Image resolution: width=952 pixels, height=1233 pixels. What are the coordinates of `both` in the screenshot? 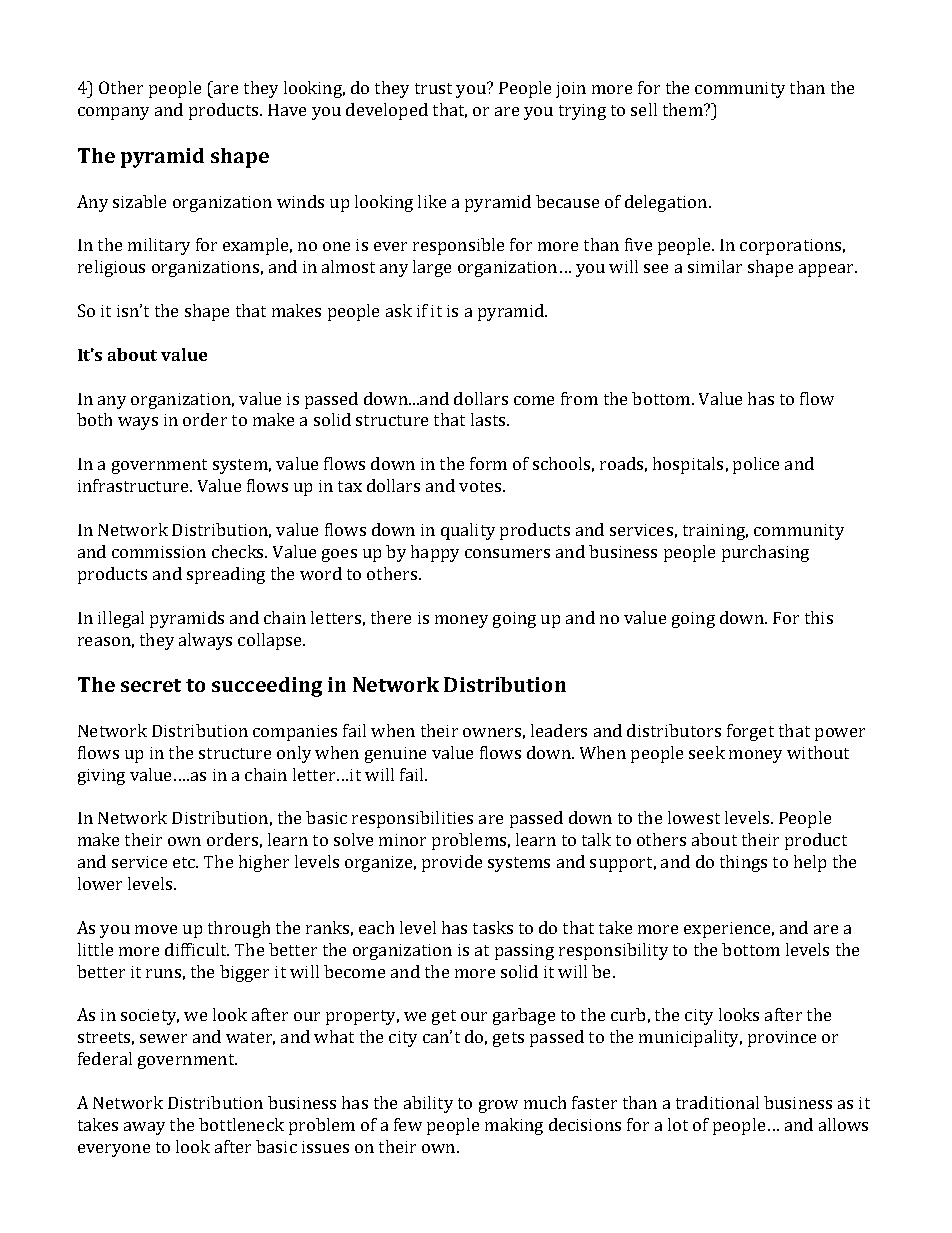 It's located at (94, 419).
